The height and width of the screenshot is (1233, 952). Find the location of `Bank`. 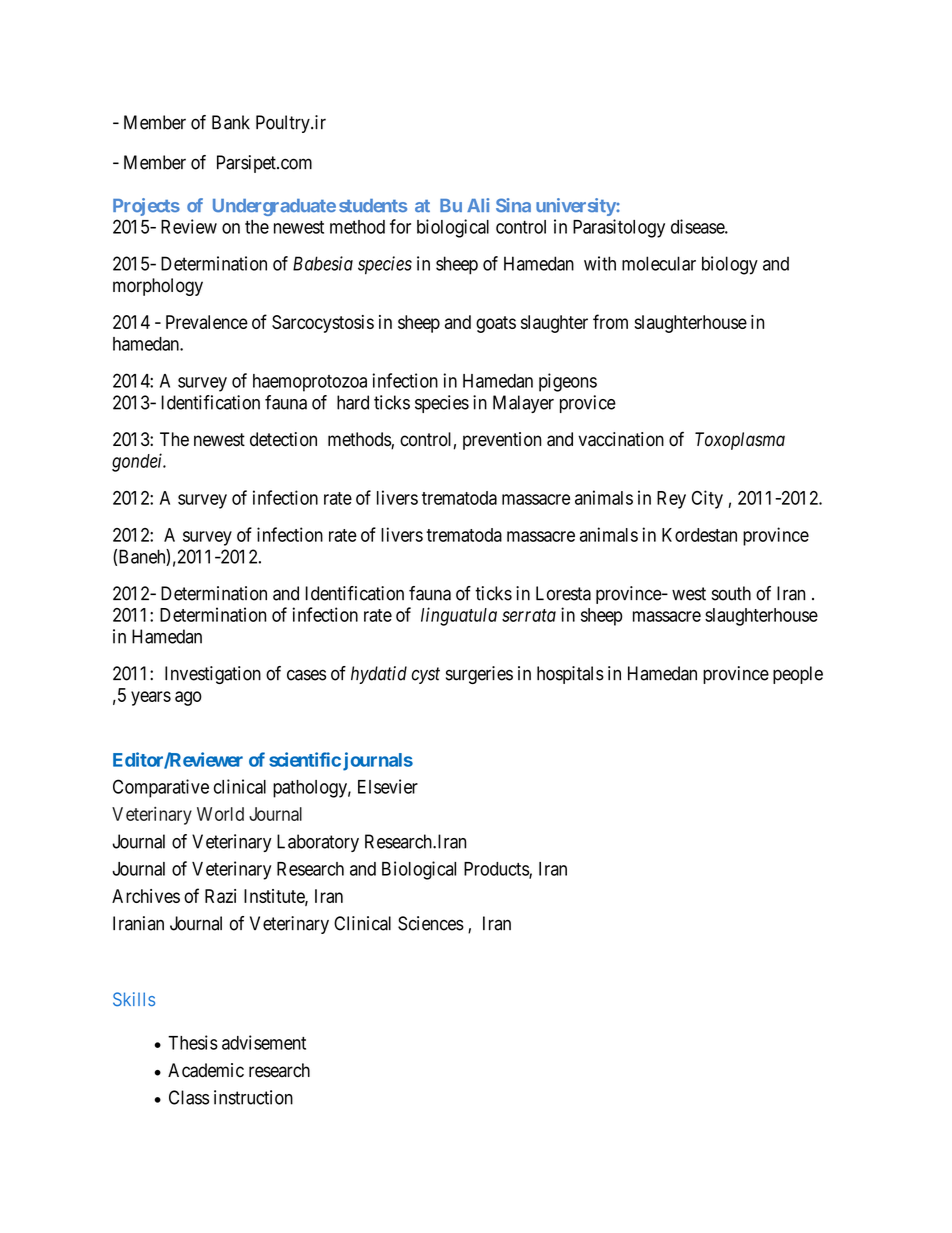

Bank is located at coordinates (231, 122).
